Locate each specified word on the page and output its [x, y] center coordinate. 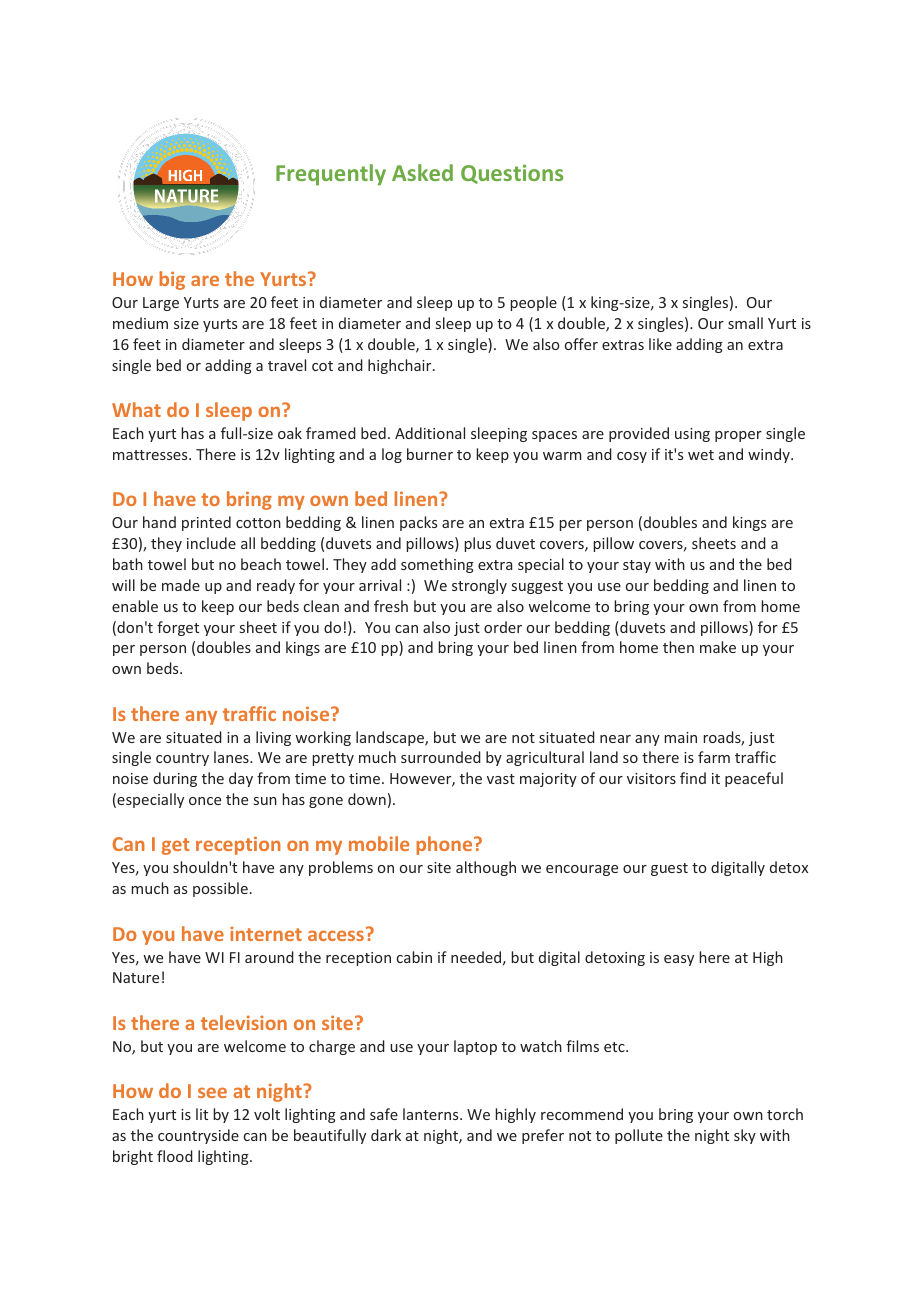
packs [418, 523]
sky [745, 1136]
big [172, 280]
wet [701, 455]
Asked [422, 172]
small [745, 323]
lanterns [432, 1114]
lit [202, 1114]
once [205, 801]
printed [206, 523]
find [693, 778]
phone [445, 845]
